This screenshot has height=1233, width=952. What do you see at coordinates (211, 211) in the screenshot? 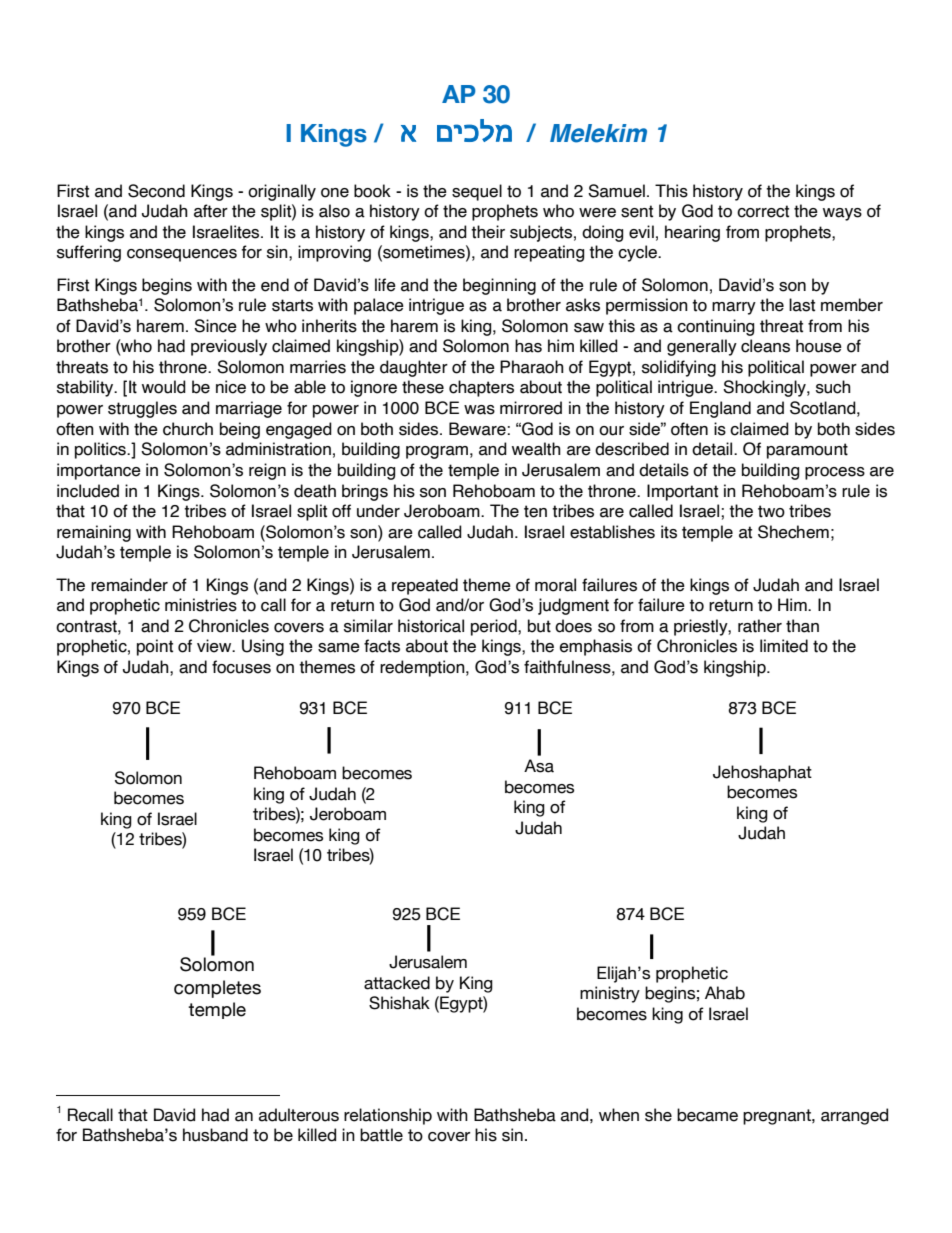
I see `after` at bounding box center [211, 211].
